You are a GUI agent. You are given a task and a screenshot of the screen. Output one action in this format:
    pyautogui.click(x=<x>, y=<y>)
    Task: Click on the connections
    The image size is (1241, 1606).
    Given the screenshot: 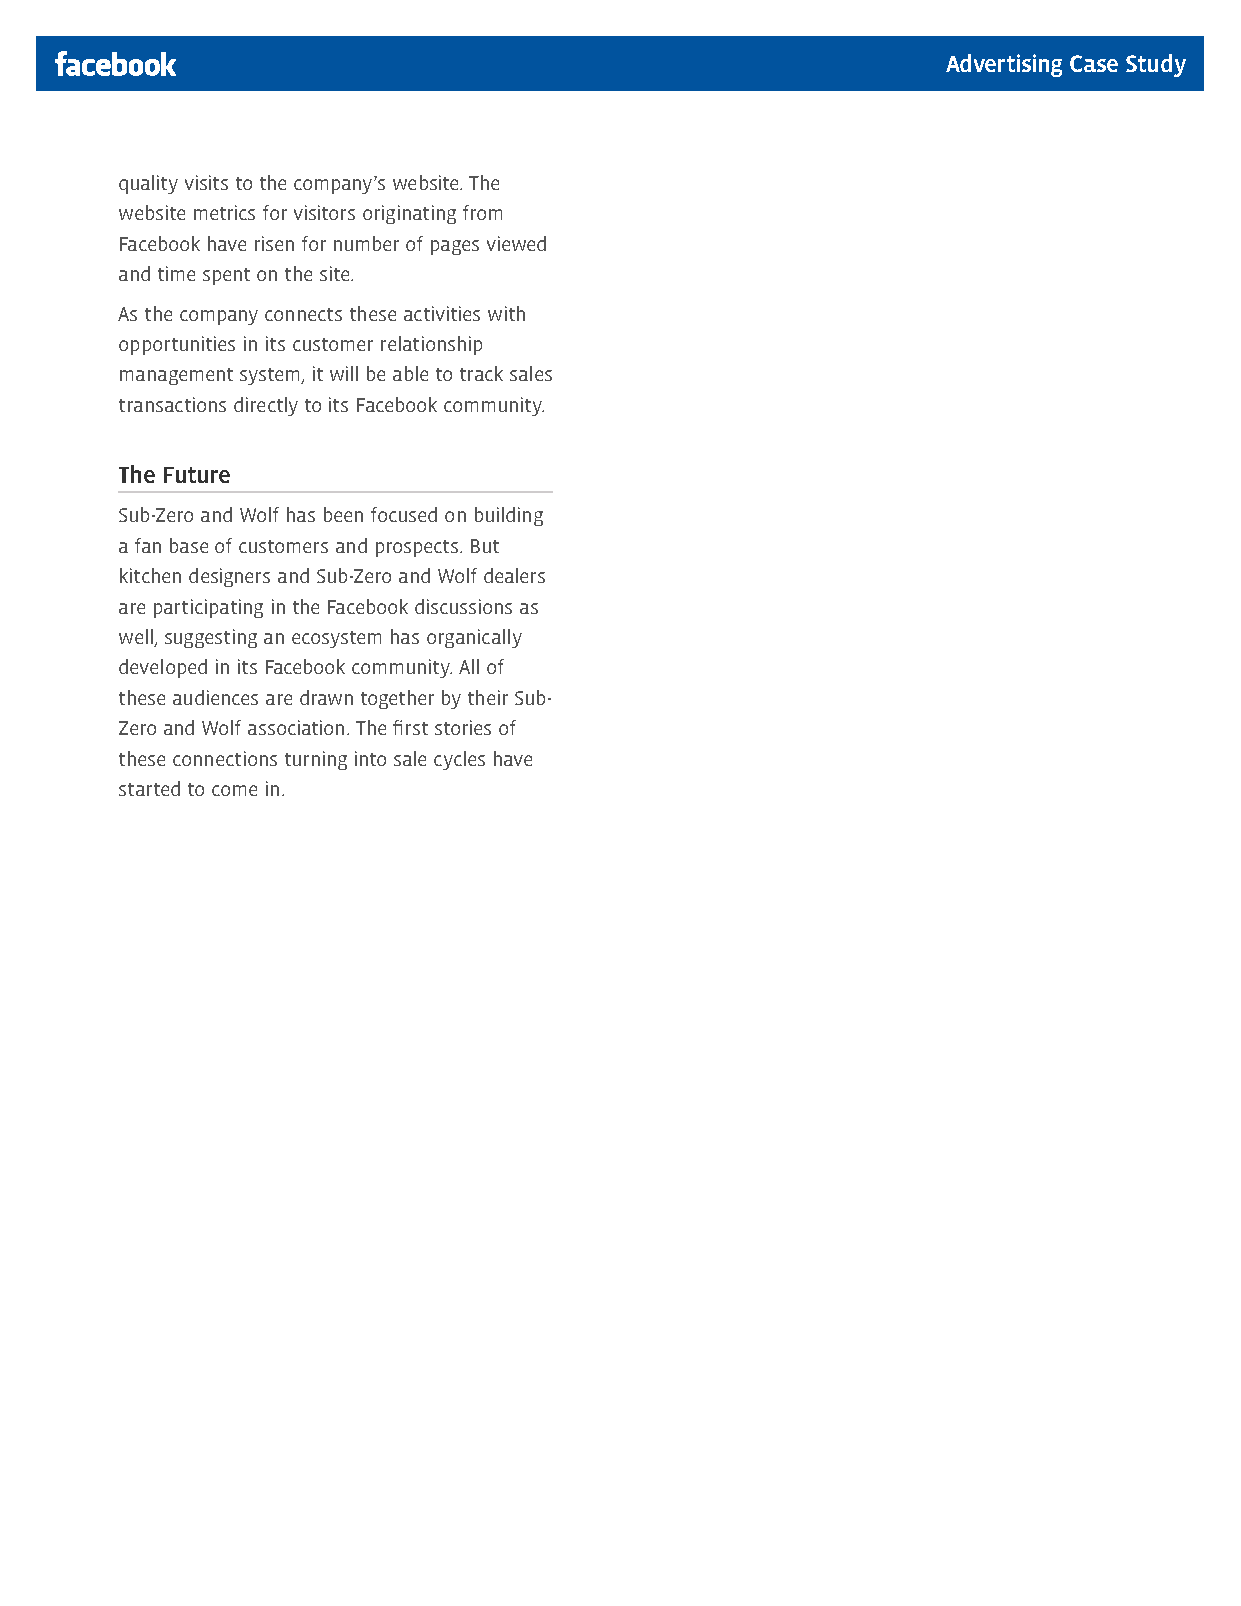 What is the action you would take?
    pyautogui.click(x=225, y=758)
